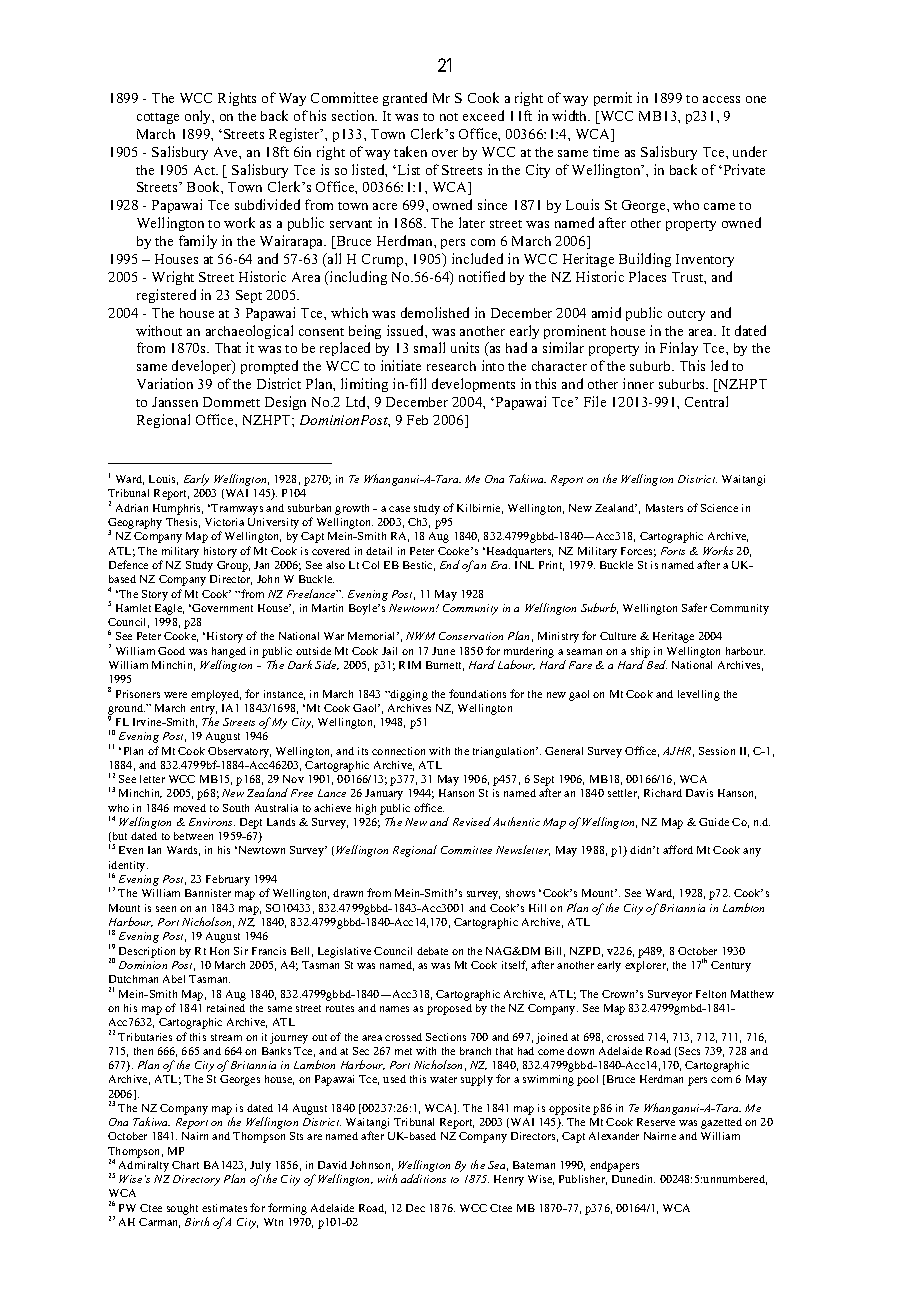  Describe the element at coordinates (267, 204) in the screenshot. I see `subdivided` at that location.
